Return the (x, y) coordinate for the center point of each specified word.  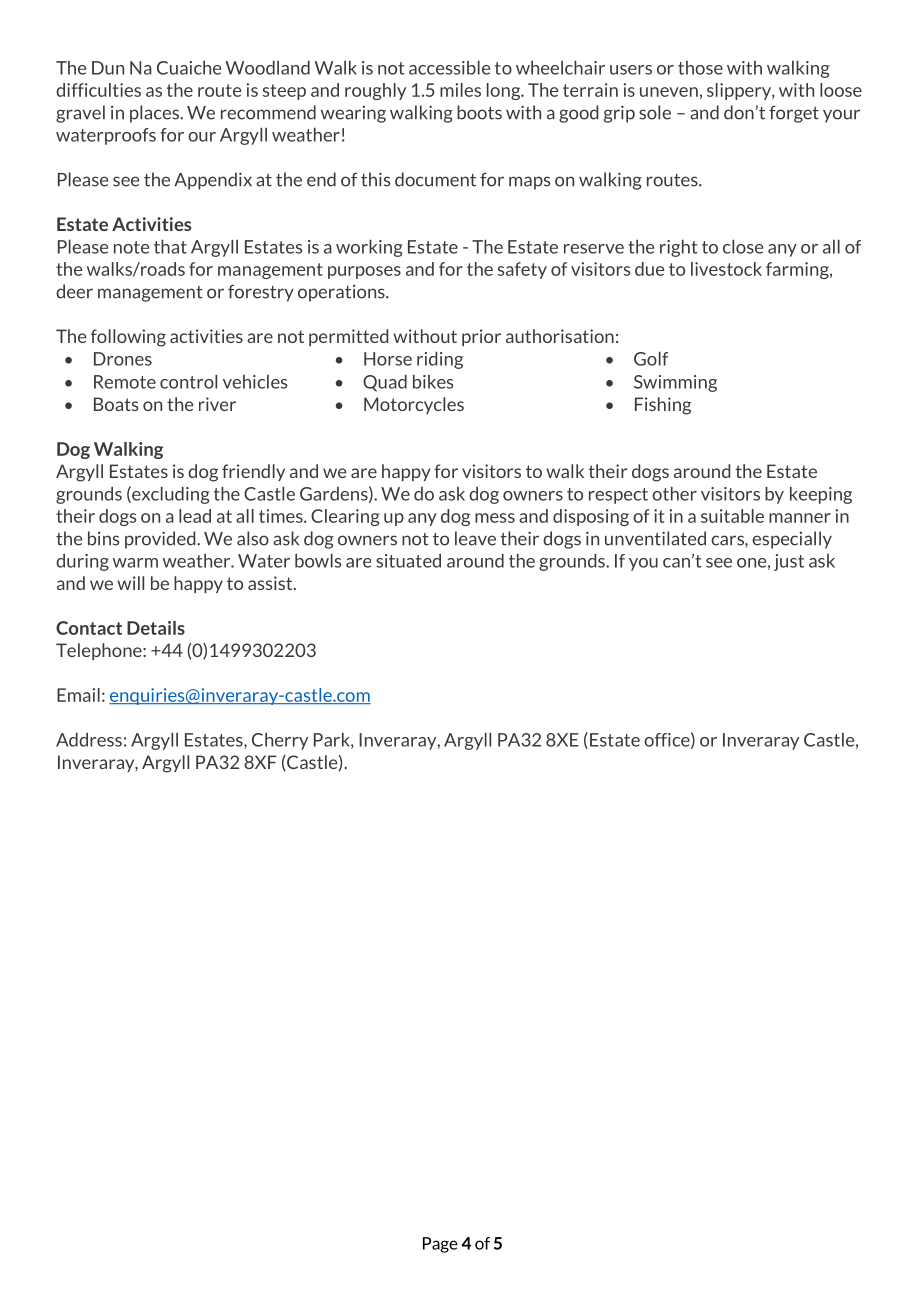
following (128, 338)
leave (475, 538)
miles (460, 90)
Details (156, 628)
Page (440, 1245)
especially (792, 540)
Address (89, 740)
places (155, 114)
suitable (732, 516)
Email (78, 695)
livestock (726, 269)
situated (408, 561)
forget (794, 114)
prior (481, 337)
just (789, 562)
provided (161, 540)
